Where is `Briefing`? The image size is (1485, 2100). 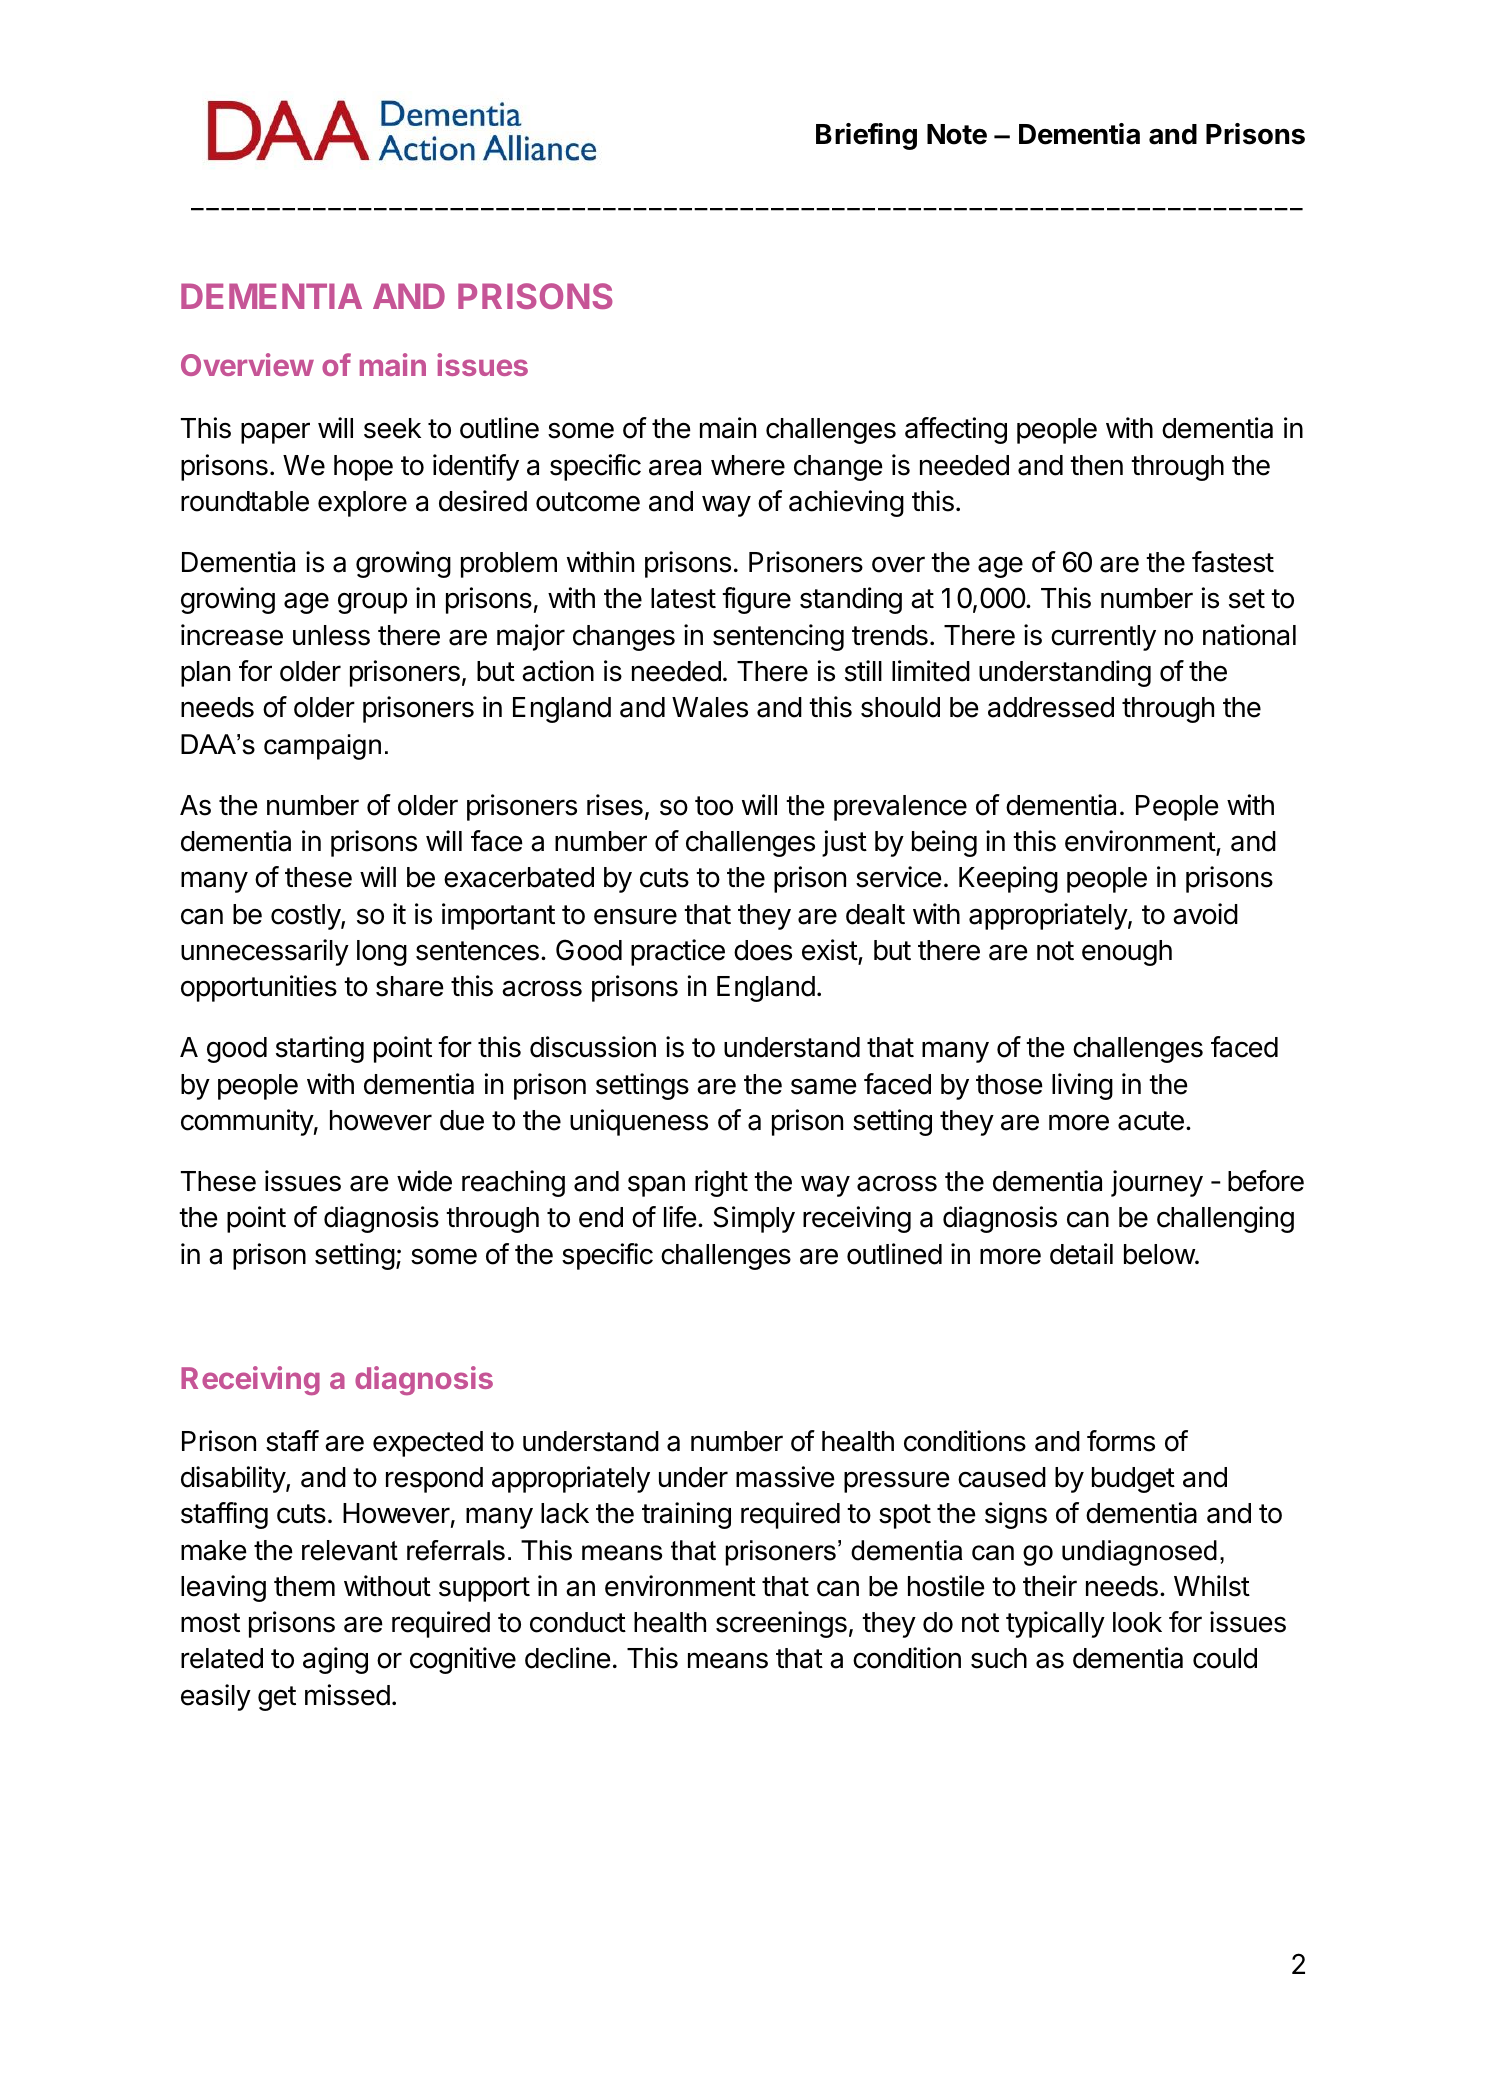 Briefing is located at coordinates (866, 136).
